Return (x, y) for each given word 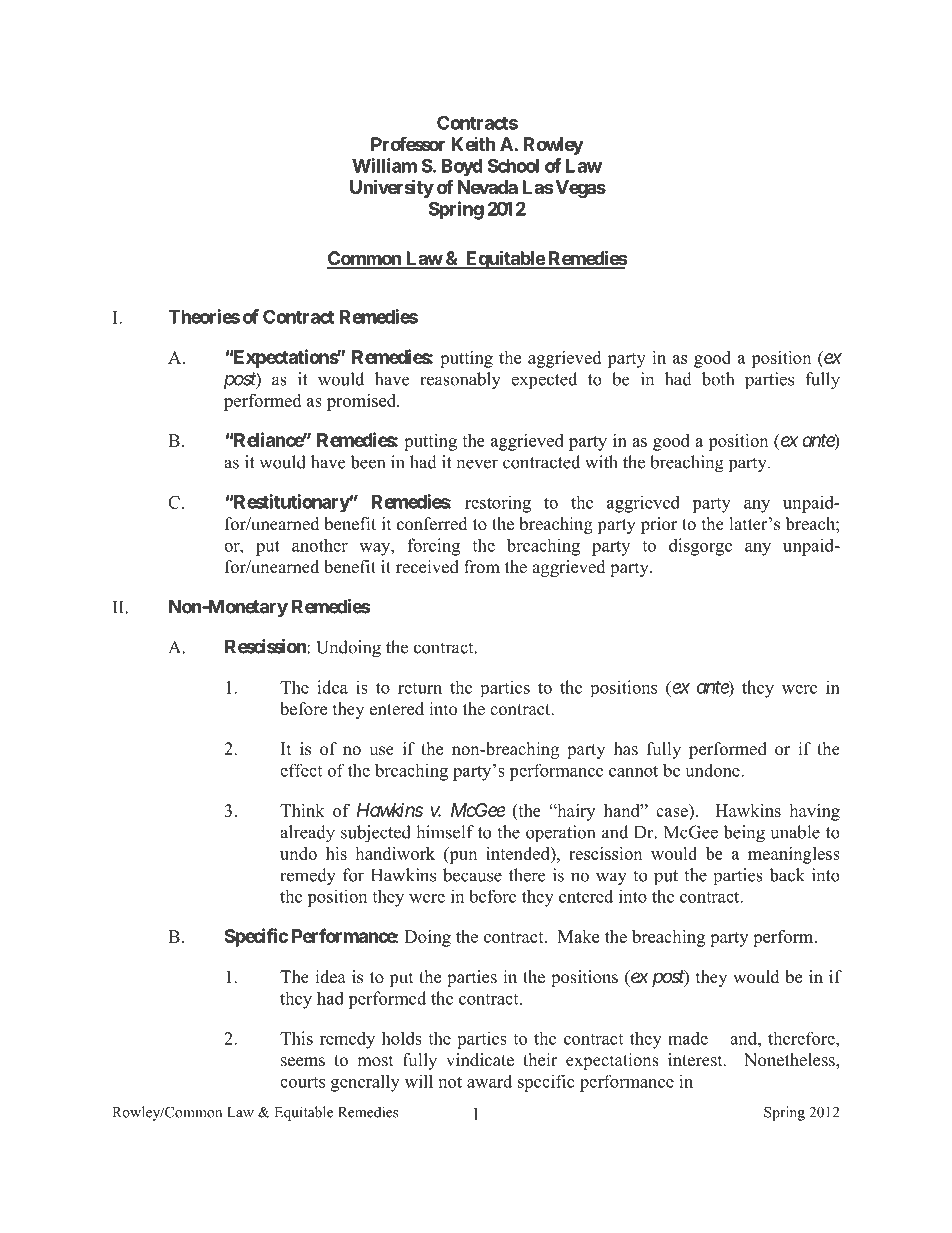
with (601, 462)
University (392, 188)
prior (659, 525)
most (375, 1061)
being (744, 834)
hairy (575, 812)
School (513, 165)
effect (301, 770)
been (367, 462)
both (718, 379)
